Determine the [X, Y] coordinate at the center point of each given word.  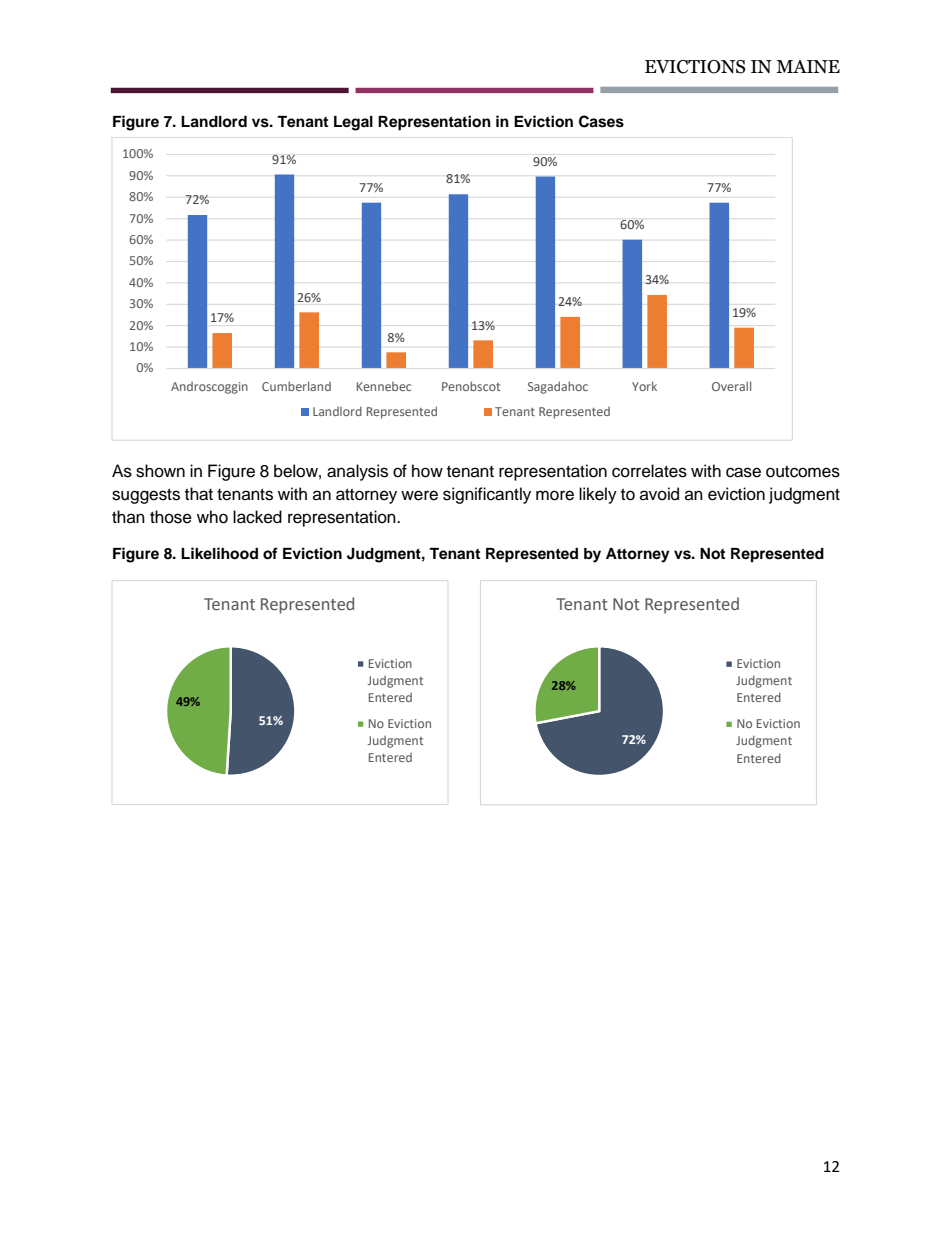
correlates [649, 471]
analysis [357, 472]
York [644, 386]
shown [160, 471]
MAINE [808, 66]
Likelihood [219, 553]
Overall [731, 386]
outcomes [803, 472]
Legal [353, 123]
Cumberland [296, 386]
